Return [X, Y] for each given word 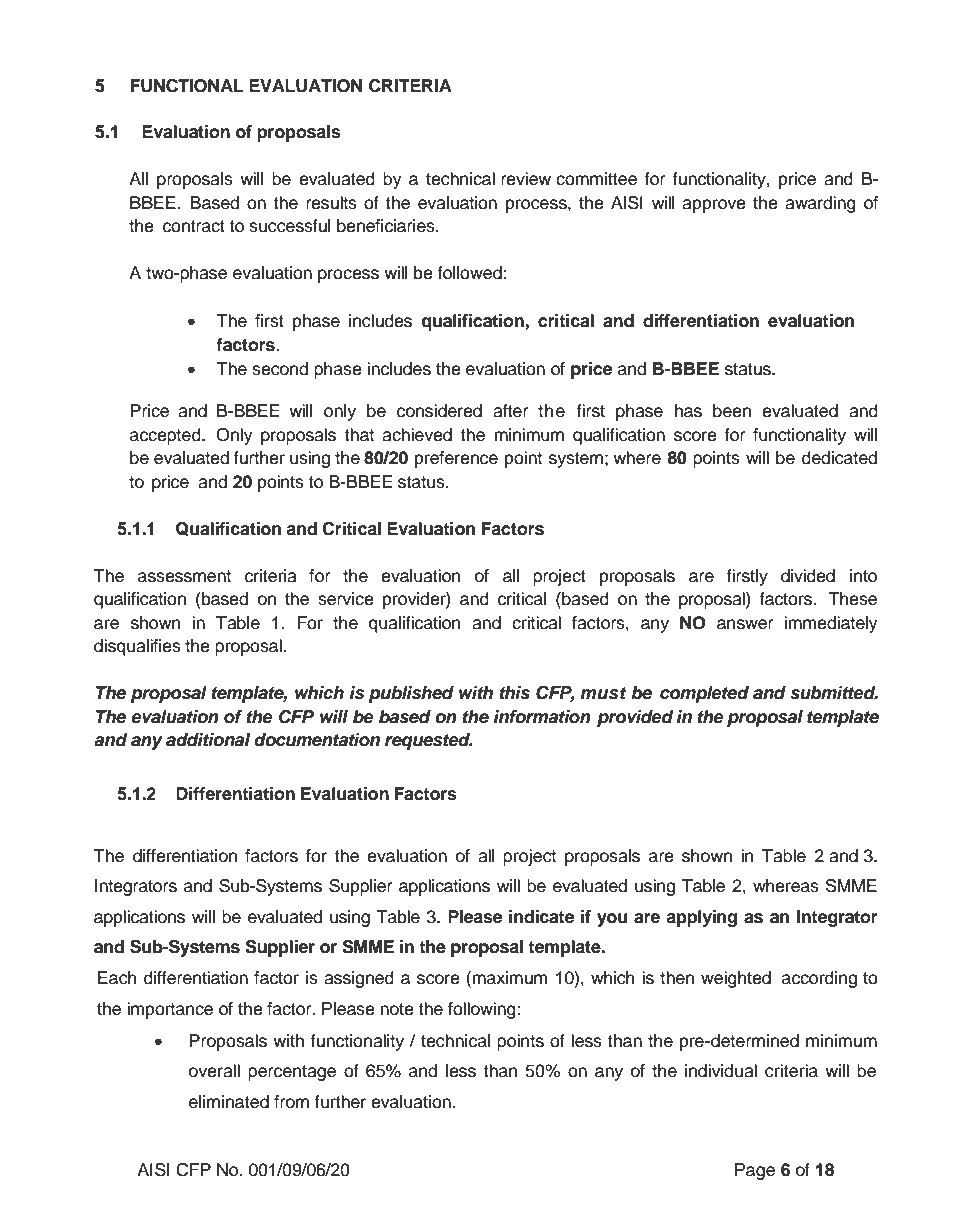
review [526, 179]
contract [194, 226]
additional [208, 740]
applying [701, 918]
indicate [541, 917]
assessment [184, 576]
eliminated [229, 1102]
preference [456, 459]
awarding [820, 204]
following [483, 1010]
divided [808, 576]
